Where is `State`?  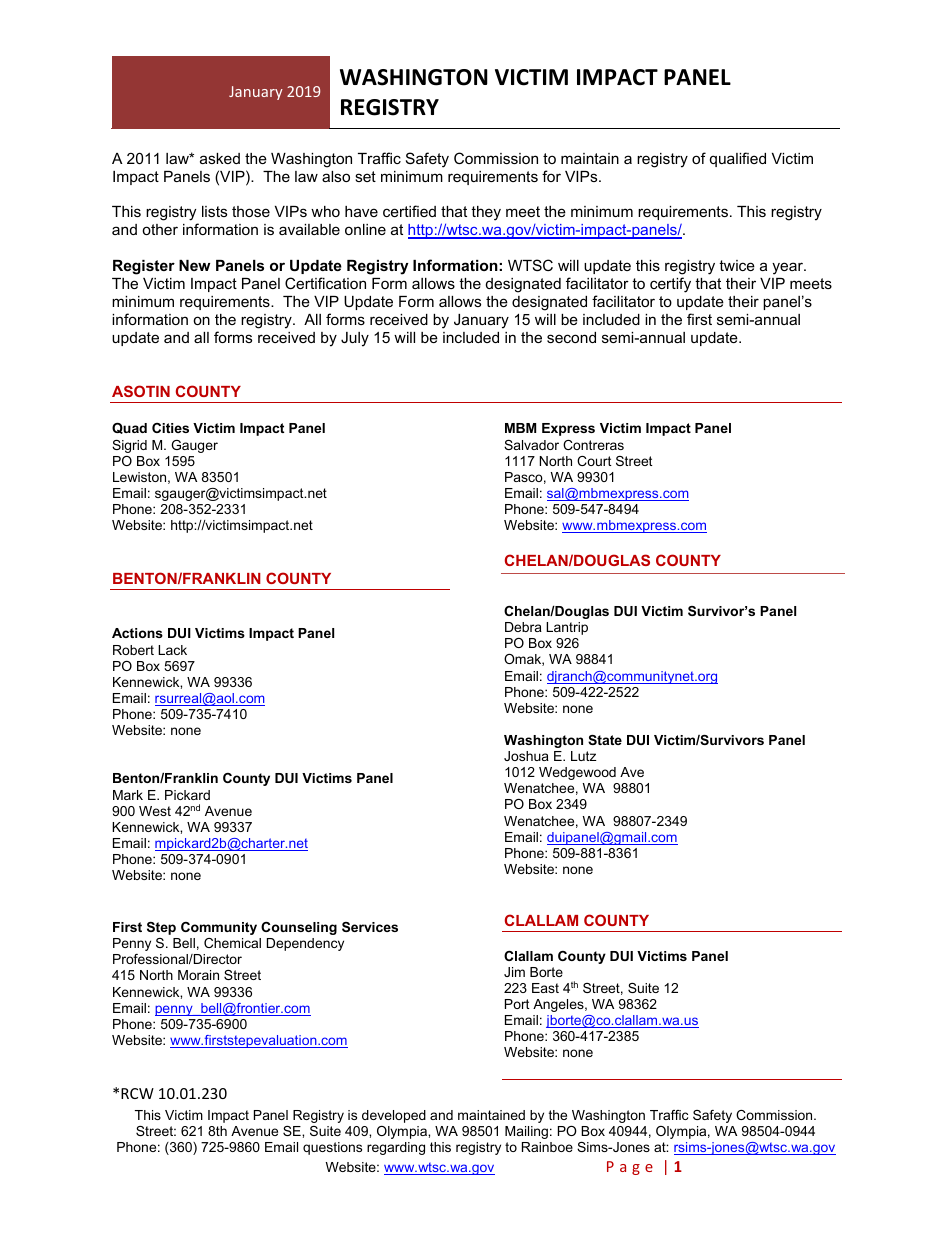
State is located at coordinates (605, 740).
